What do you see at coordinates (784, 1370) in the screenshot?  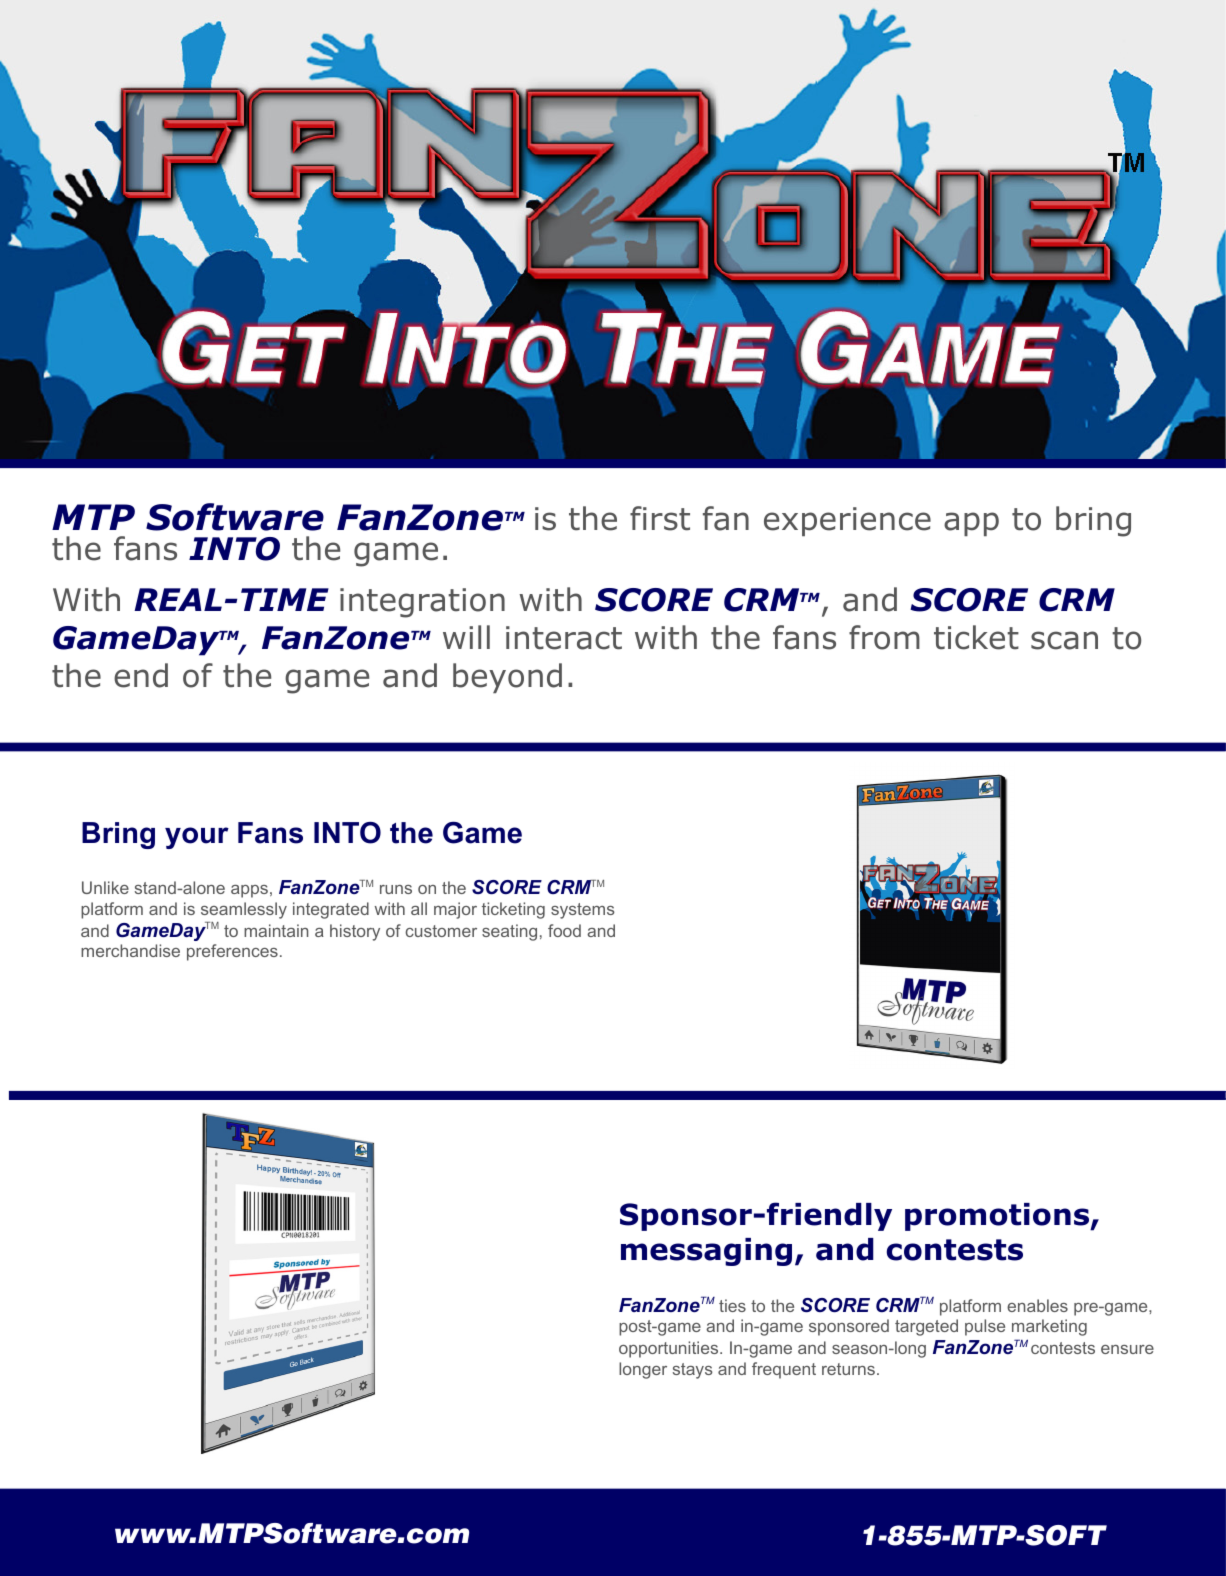 I see `frequent` at bounding box center [784, 1370].
